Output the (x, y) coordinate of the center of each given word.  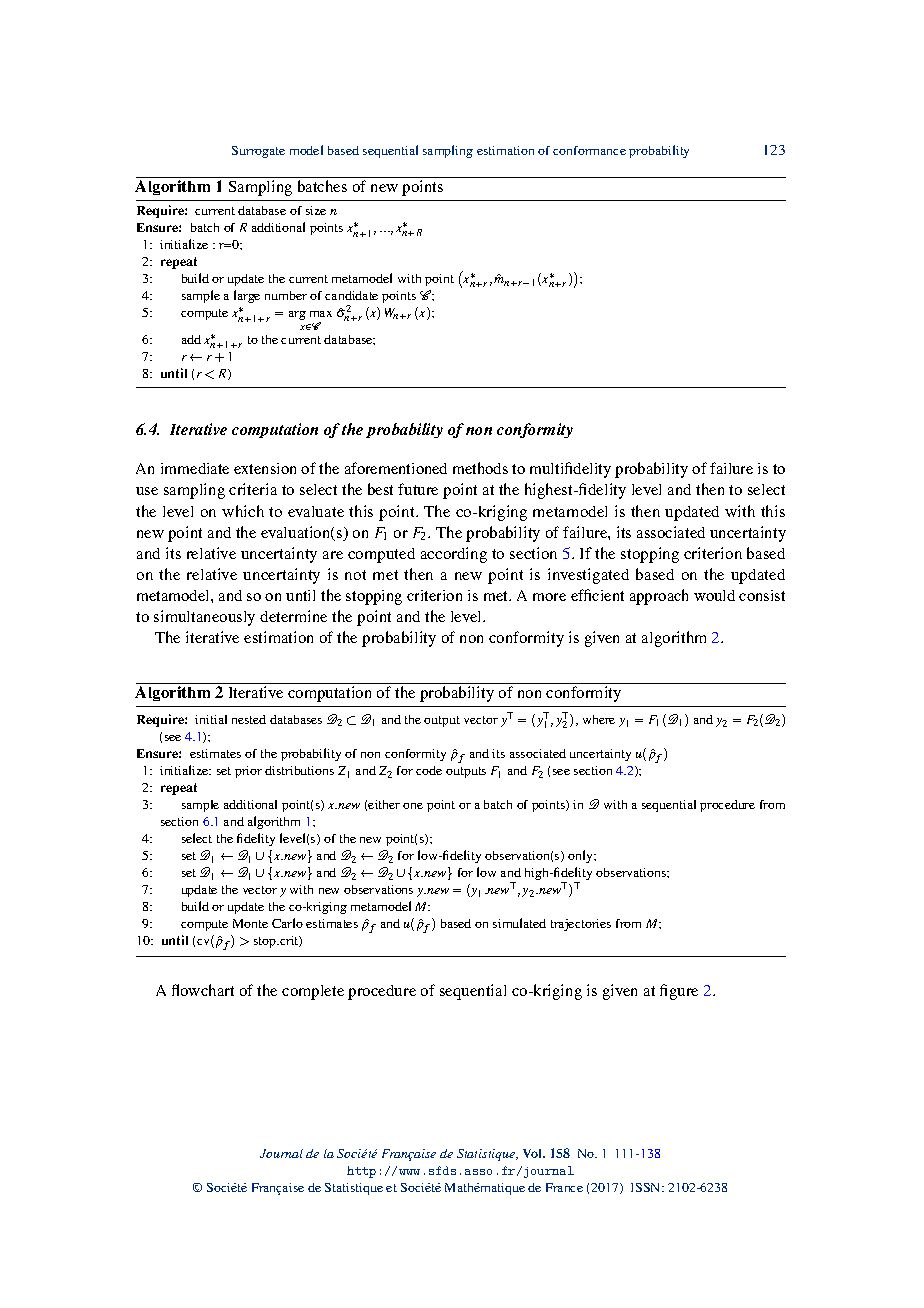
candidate (351, 295)
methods (480, 468)
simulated (519, 923)
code (429, 770)
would (714, 595)
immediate (195, 468)
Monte (250, 923)
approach (659, 597)
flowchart (203, 990)
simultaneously (204, 618)
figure (679, 992)
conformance (589, 150)
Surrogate (258, 152)
